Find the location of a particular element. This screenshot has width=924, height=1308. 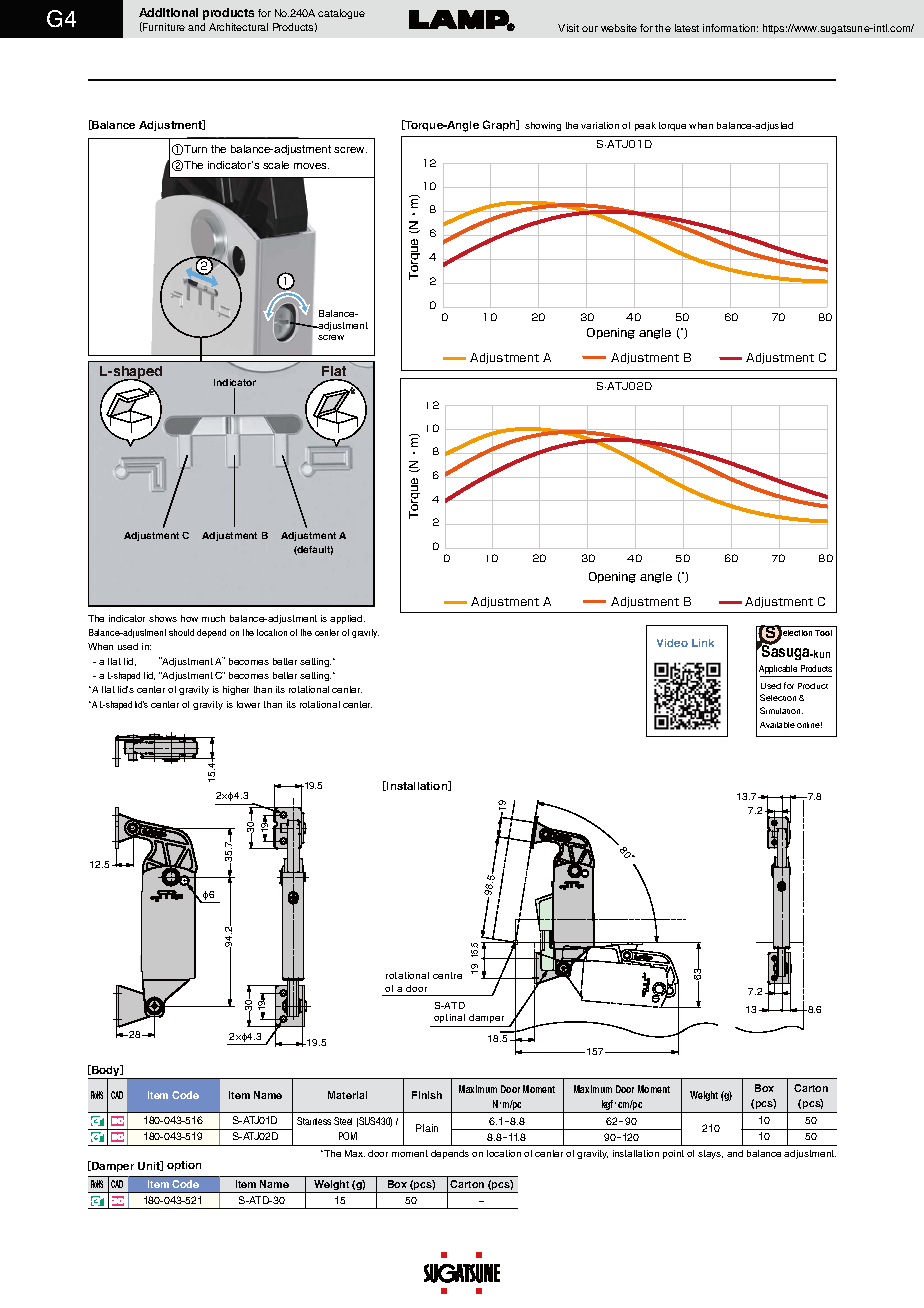

option is located at coordinates (184, 1166).
